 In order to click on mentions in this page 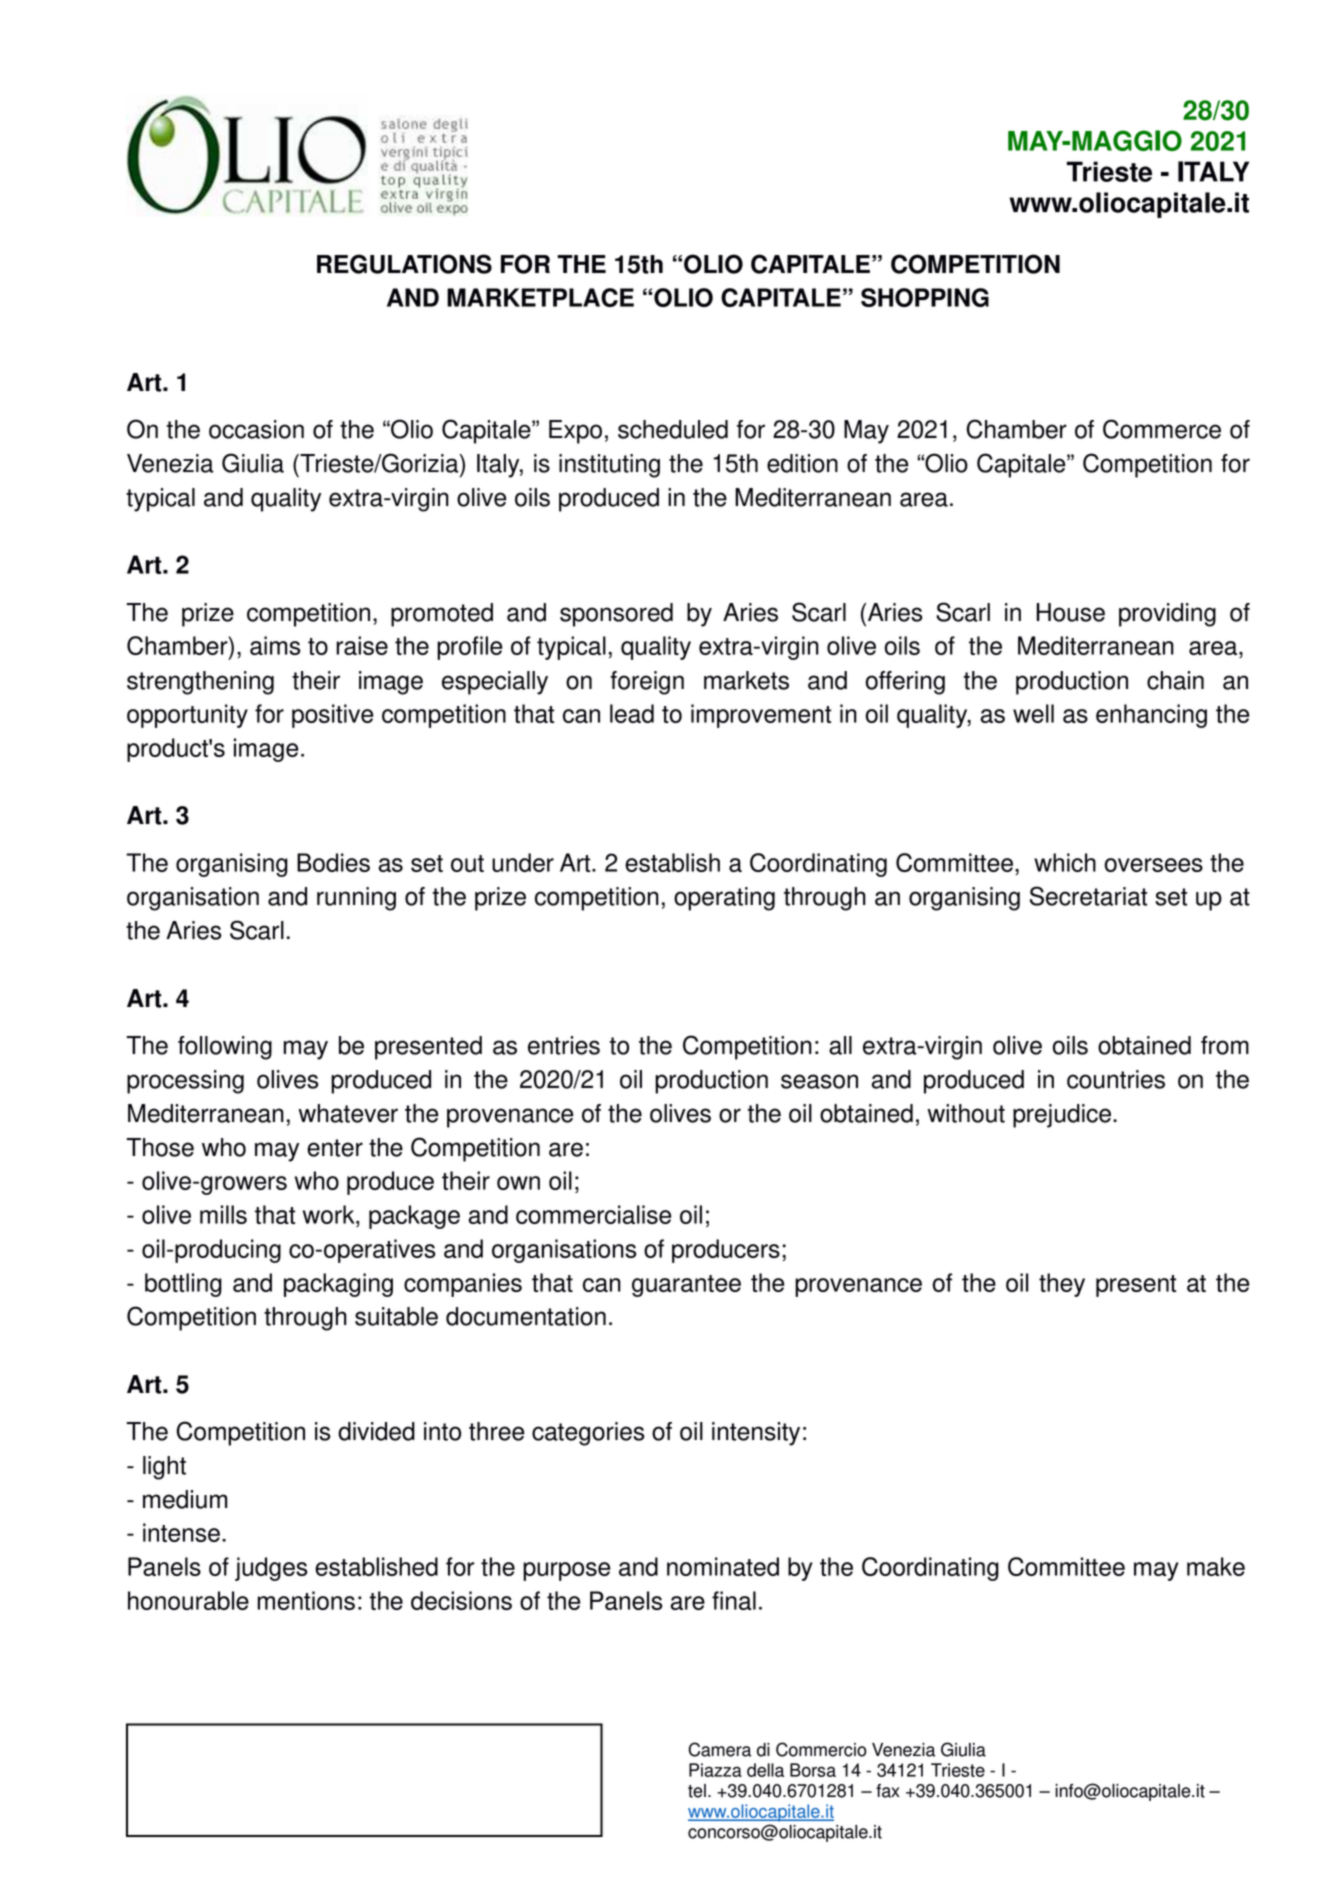, I will do `click(306, 1600)`.
